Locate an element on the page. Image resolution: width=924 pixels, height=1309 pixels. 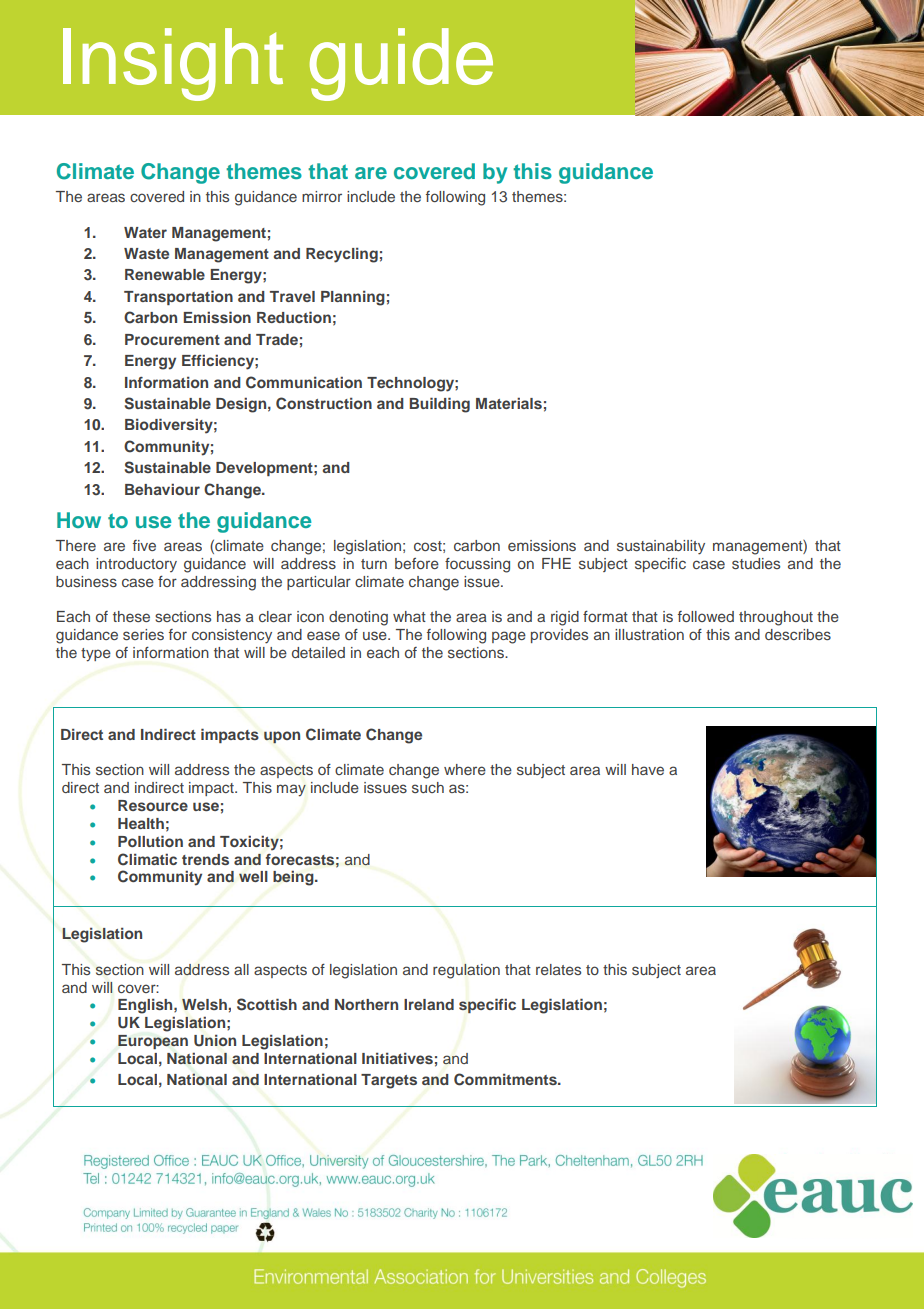
Materials is located at coordinates (509, 403).
